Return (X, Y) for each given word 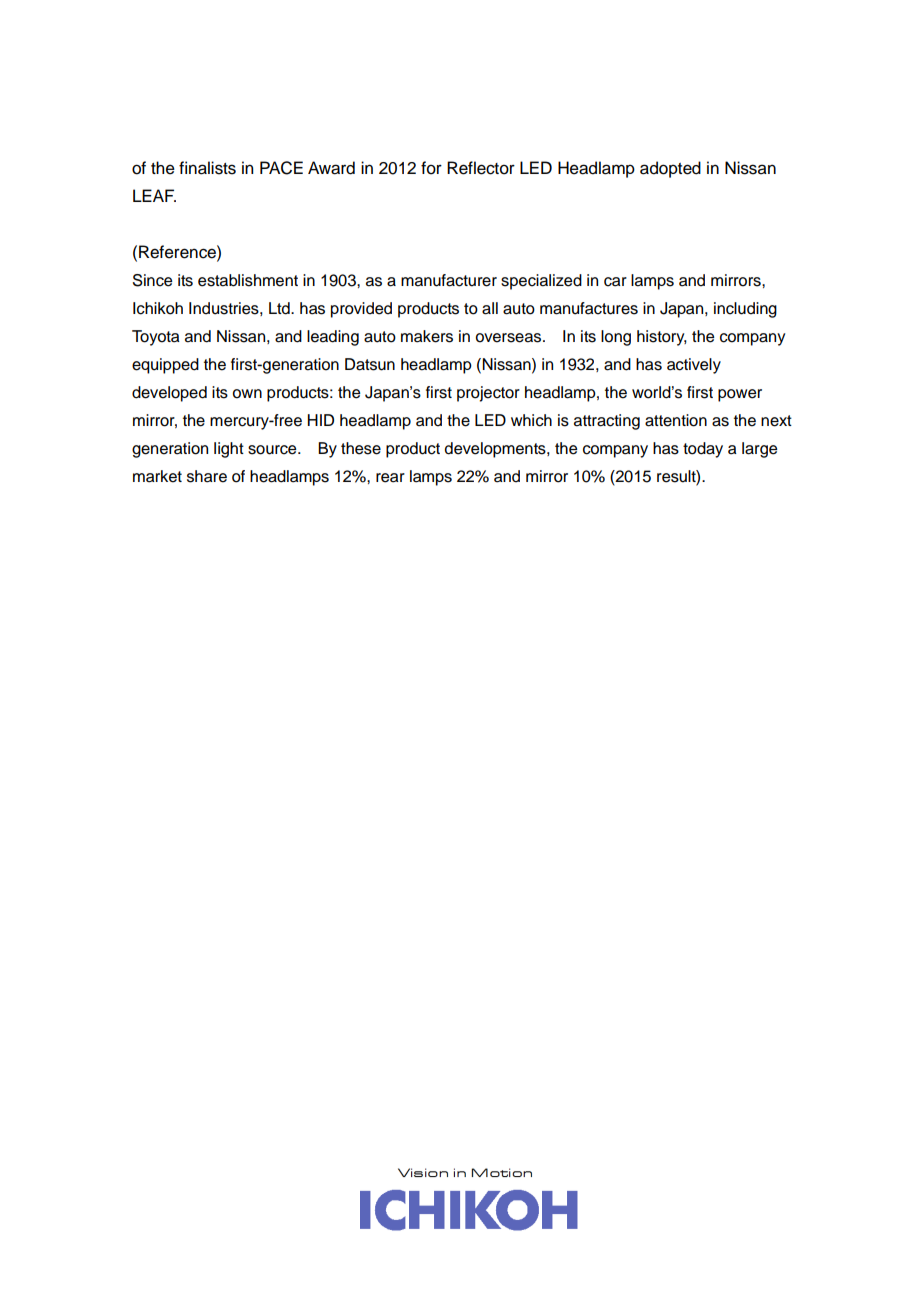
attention (676, 420)
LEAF (154, 195)
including (745, 310)
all (490, 308)
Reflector (481, 168)
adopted (670, 169)
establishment (248, 280)
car (615, 282)
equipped (165, 366)
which (531, 420)
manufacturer (449, 280)
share (207, 476)
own (247, 394)
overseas (510, 338)
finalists (207, 168)
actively (694, 366)
